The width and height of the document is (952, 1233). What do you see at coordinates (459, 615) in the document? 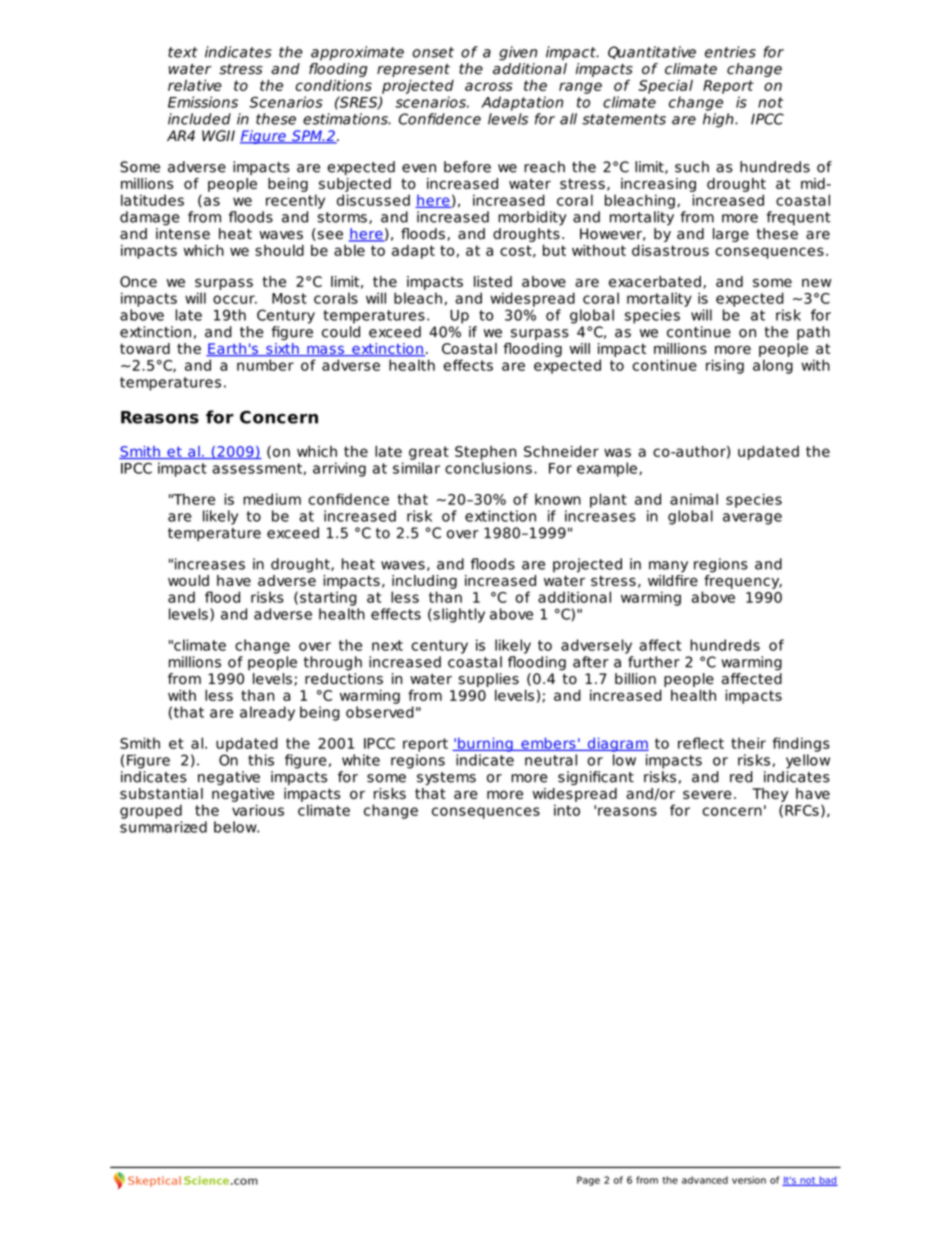
I see `slightly` at bounding box center [459, 615].
